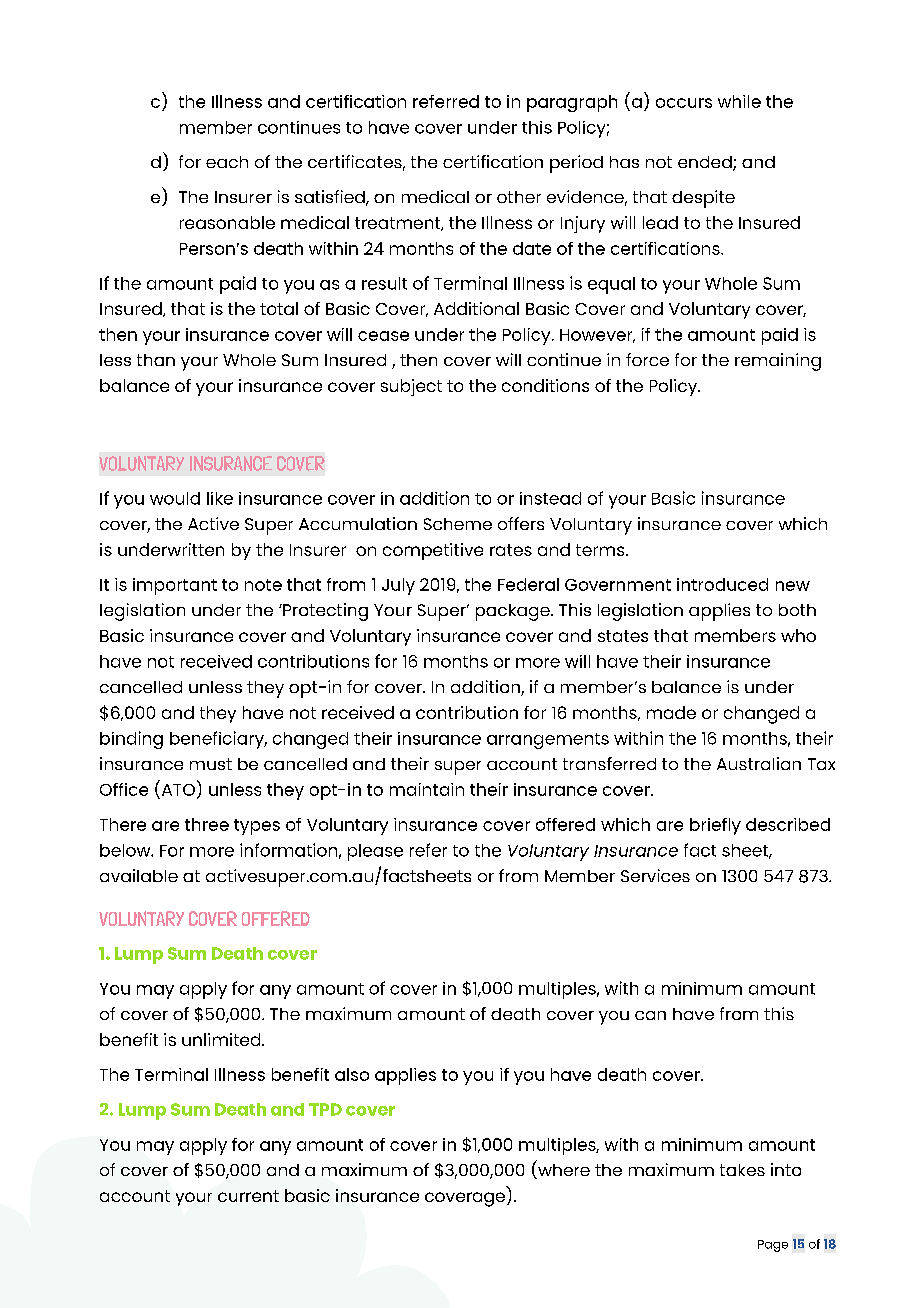 The image size is (924, 1308). What do you see at coordinates (352, 1074) in the document?
I see `also` at bounding box center [352, 1074].
